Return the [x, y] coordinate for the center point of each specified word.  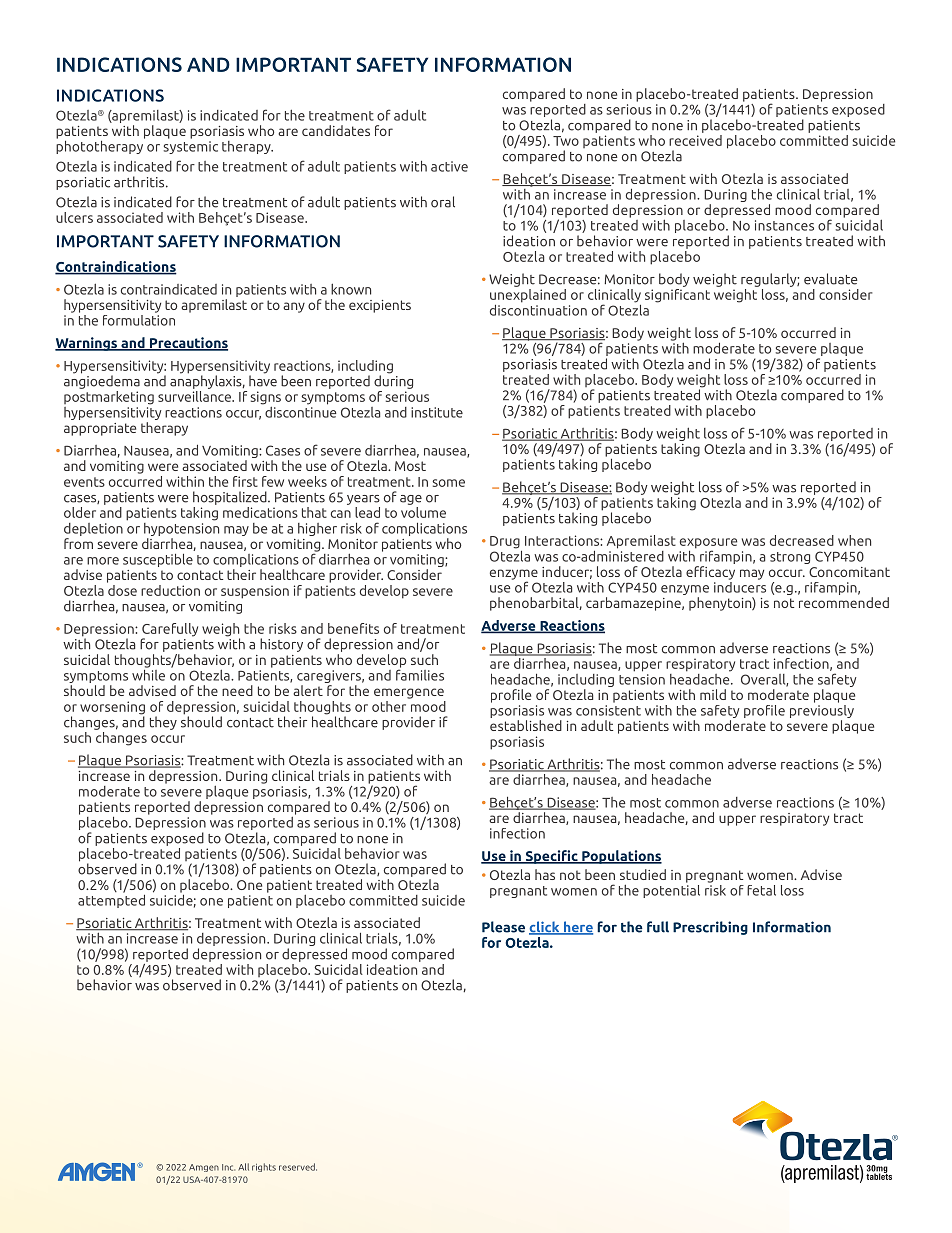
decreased [802, 540]
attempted [111, 900]
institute [437, 412]
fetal [761, 890]
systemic [191, 147]
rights [264, 1167]
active [449, 166]
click [545, 928]
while [148, 674]
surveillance [195, 395]
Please [503, 927]
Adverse [509, 626]
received [695, 139]
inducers [740, 586]
